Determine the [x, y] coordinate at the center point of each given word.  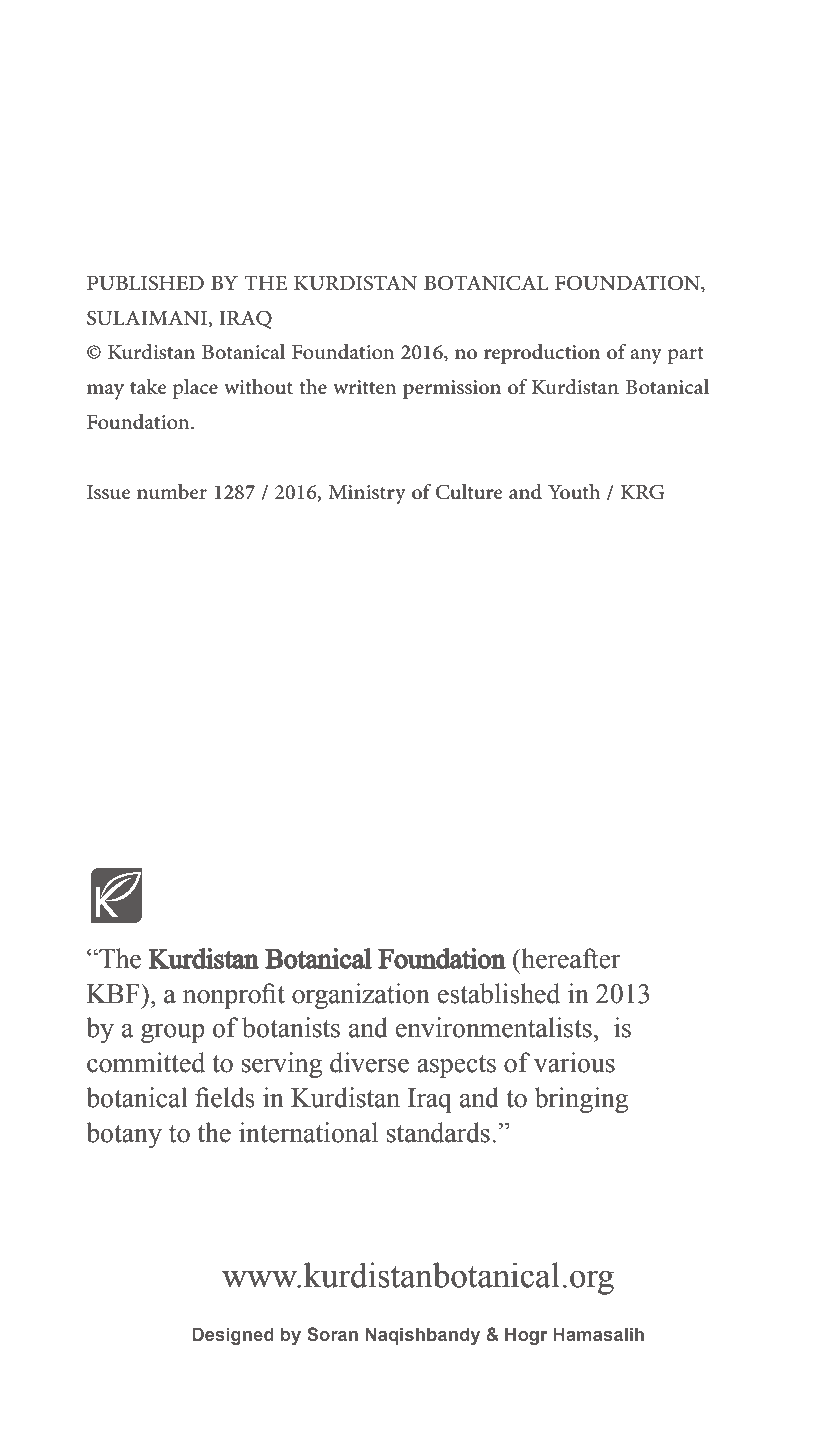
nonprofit [234, 996]
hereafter [570, 958]
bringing [581, 1100]
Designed [233, 1336]
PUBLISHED [145, 283]
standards [438, 1132]
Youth [574, 492]
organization [361, 996]
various [574, 1062]
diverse [369, 1062]
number [172, 492]
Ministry [367, 495]
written [365, 387]
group [173, 1033]
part [686, 355]
